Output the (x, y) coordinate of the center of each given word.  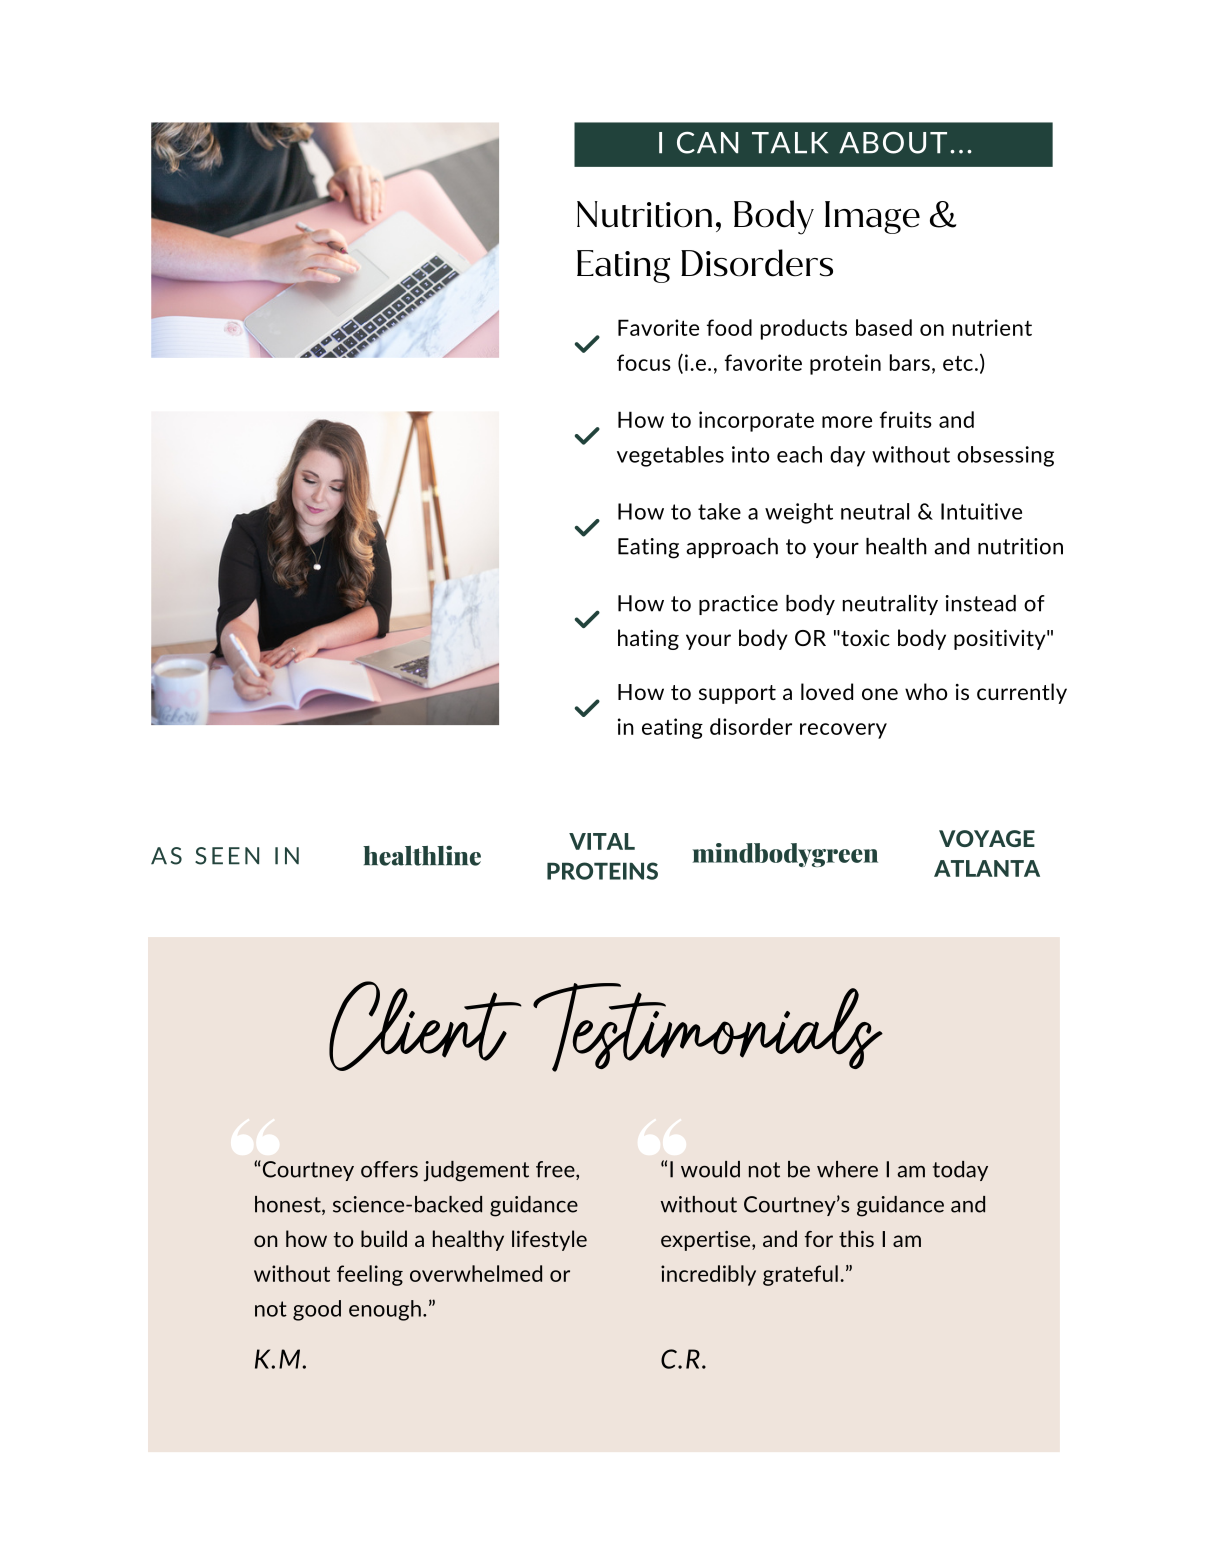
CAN (707, 142)
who (926, 691)
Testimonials (708, 1027)
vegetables (670, 456)
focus (644, 362)
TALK (790, 143)
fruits (906, 419)
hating (648, 639)
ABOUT (893, 142)
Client (425, 1026)
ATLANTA (987, 868)
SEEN (227, 856)
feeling (370, 1275)
